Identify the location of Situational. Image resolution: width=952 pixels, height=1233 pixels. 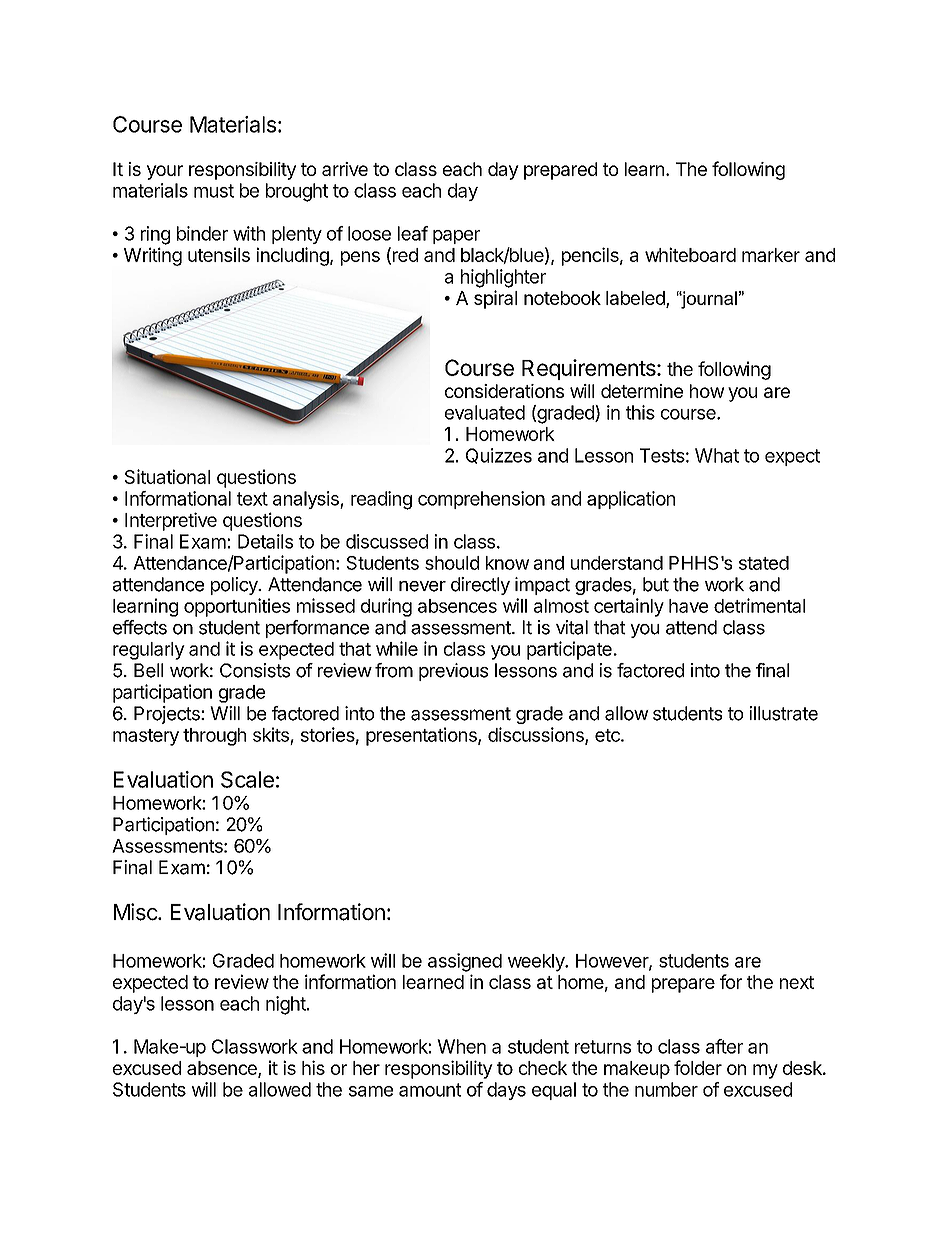
(167, 476).
